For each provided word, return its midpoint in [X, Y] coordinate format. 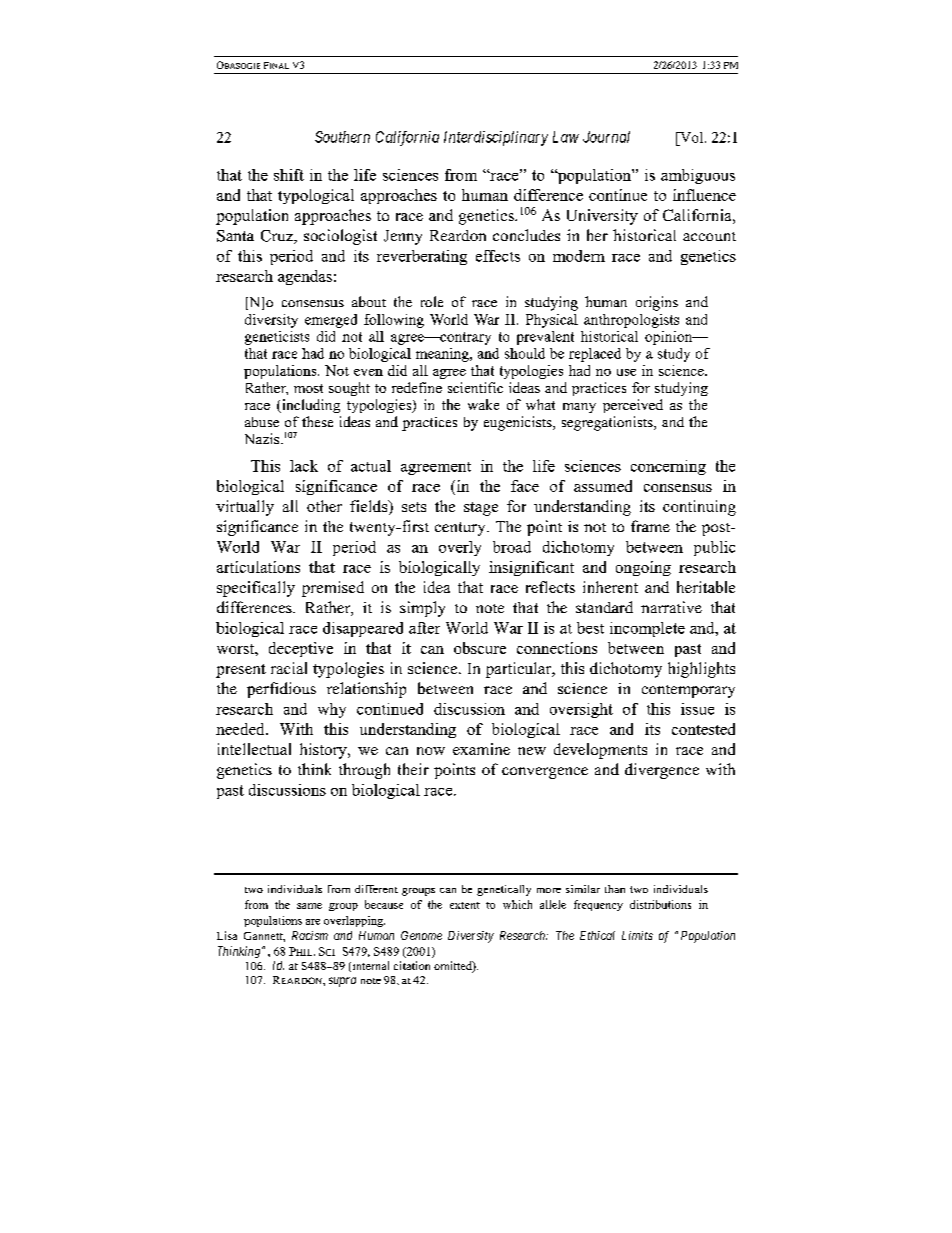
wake [483, 404]
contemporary [688, 691]
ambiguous [698, 176]
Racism [310, 935]
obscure [480, 648]
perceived [633, 406]
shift [289, 175]
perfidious [281, 690]
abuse [262, 422]
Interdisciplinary [496, 138]
